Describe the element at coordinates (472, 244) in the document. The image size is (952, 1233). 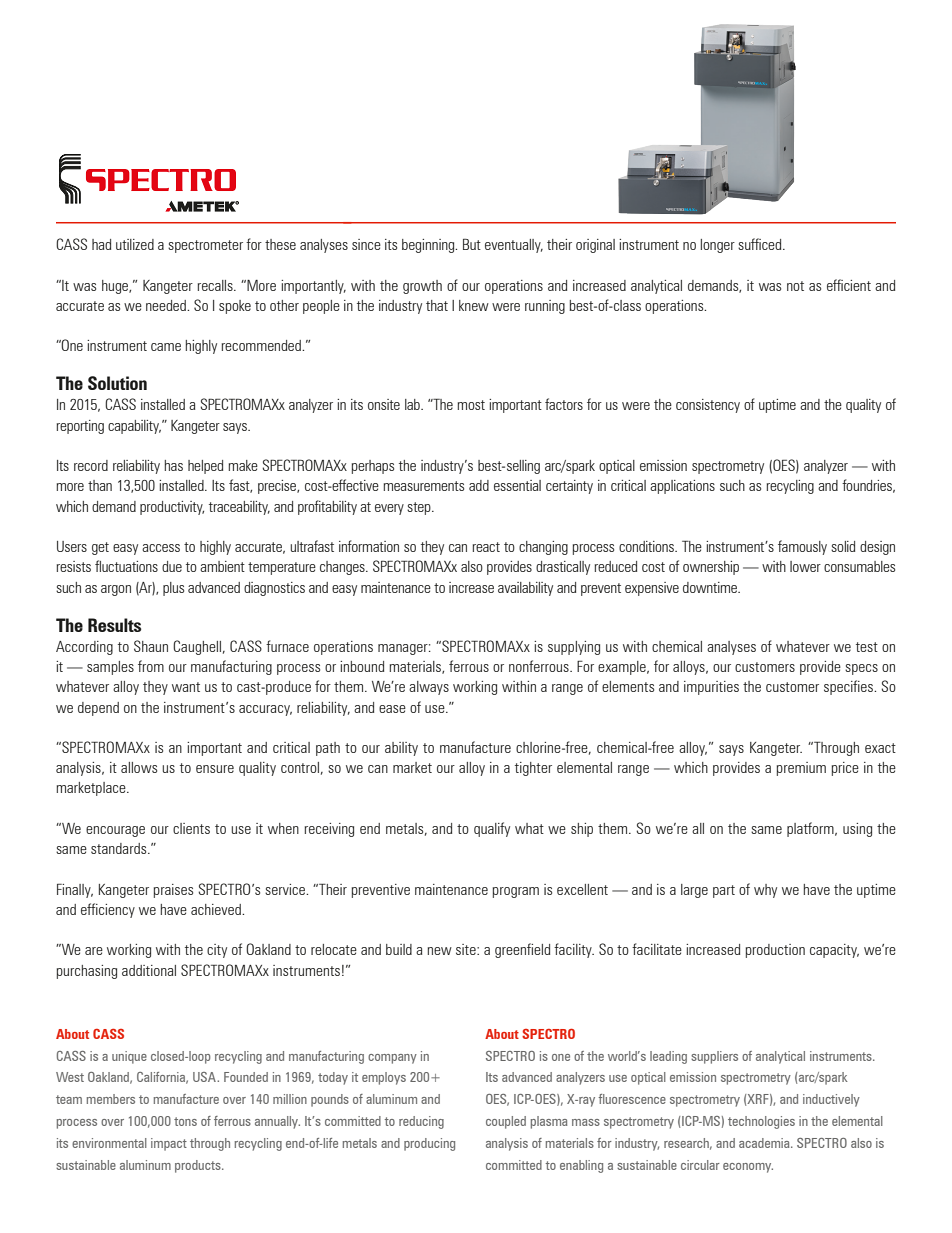
I see `But` at that location.
